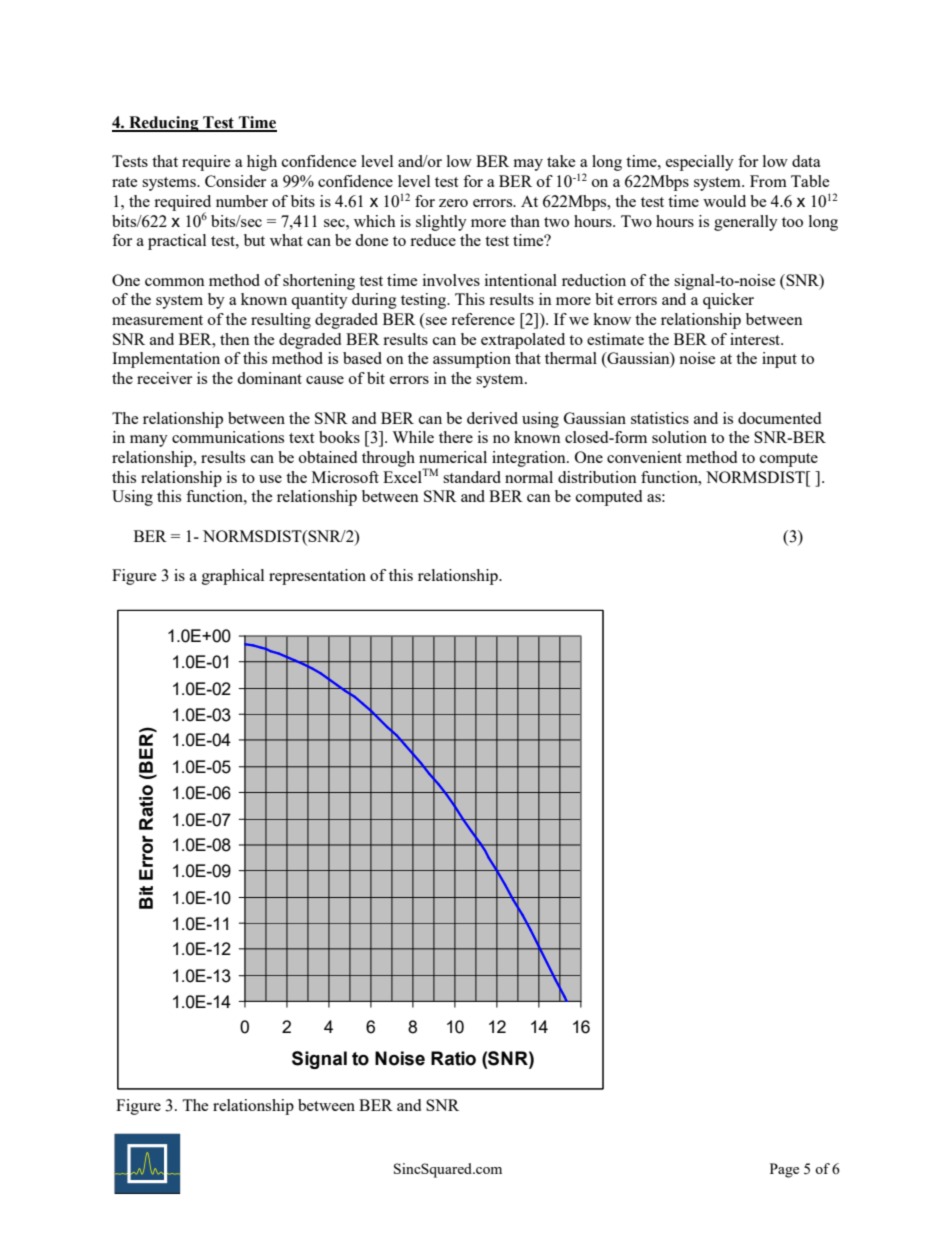 Image resolution: width=952 pixels, height=1233 pixels. Describe the element at coordinates (472, 477) in the image. I see `standard` at that location.
